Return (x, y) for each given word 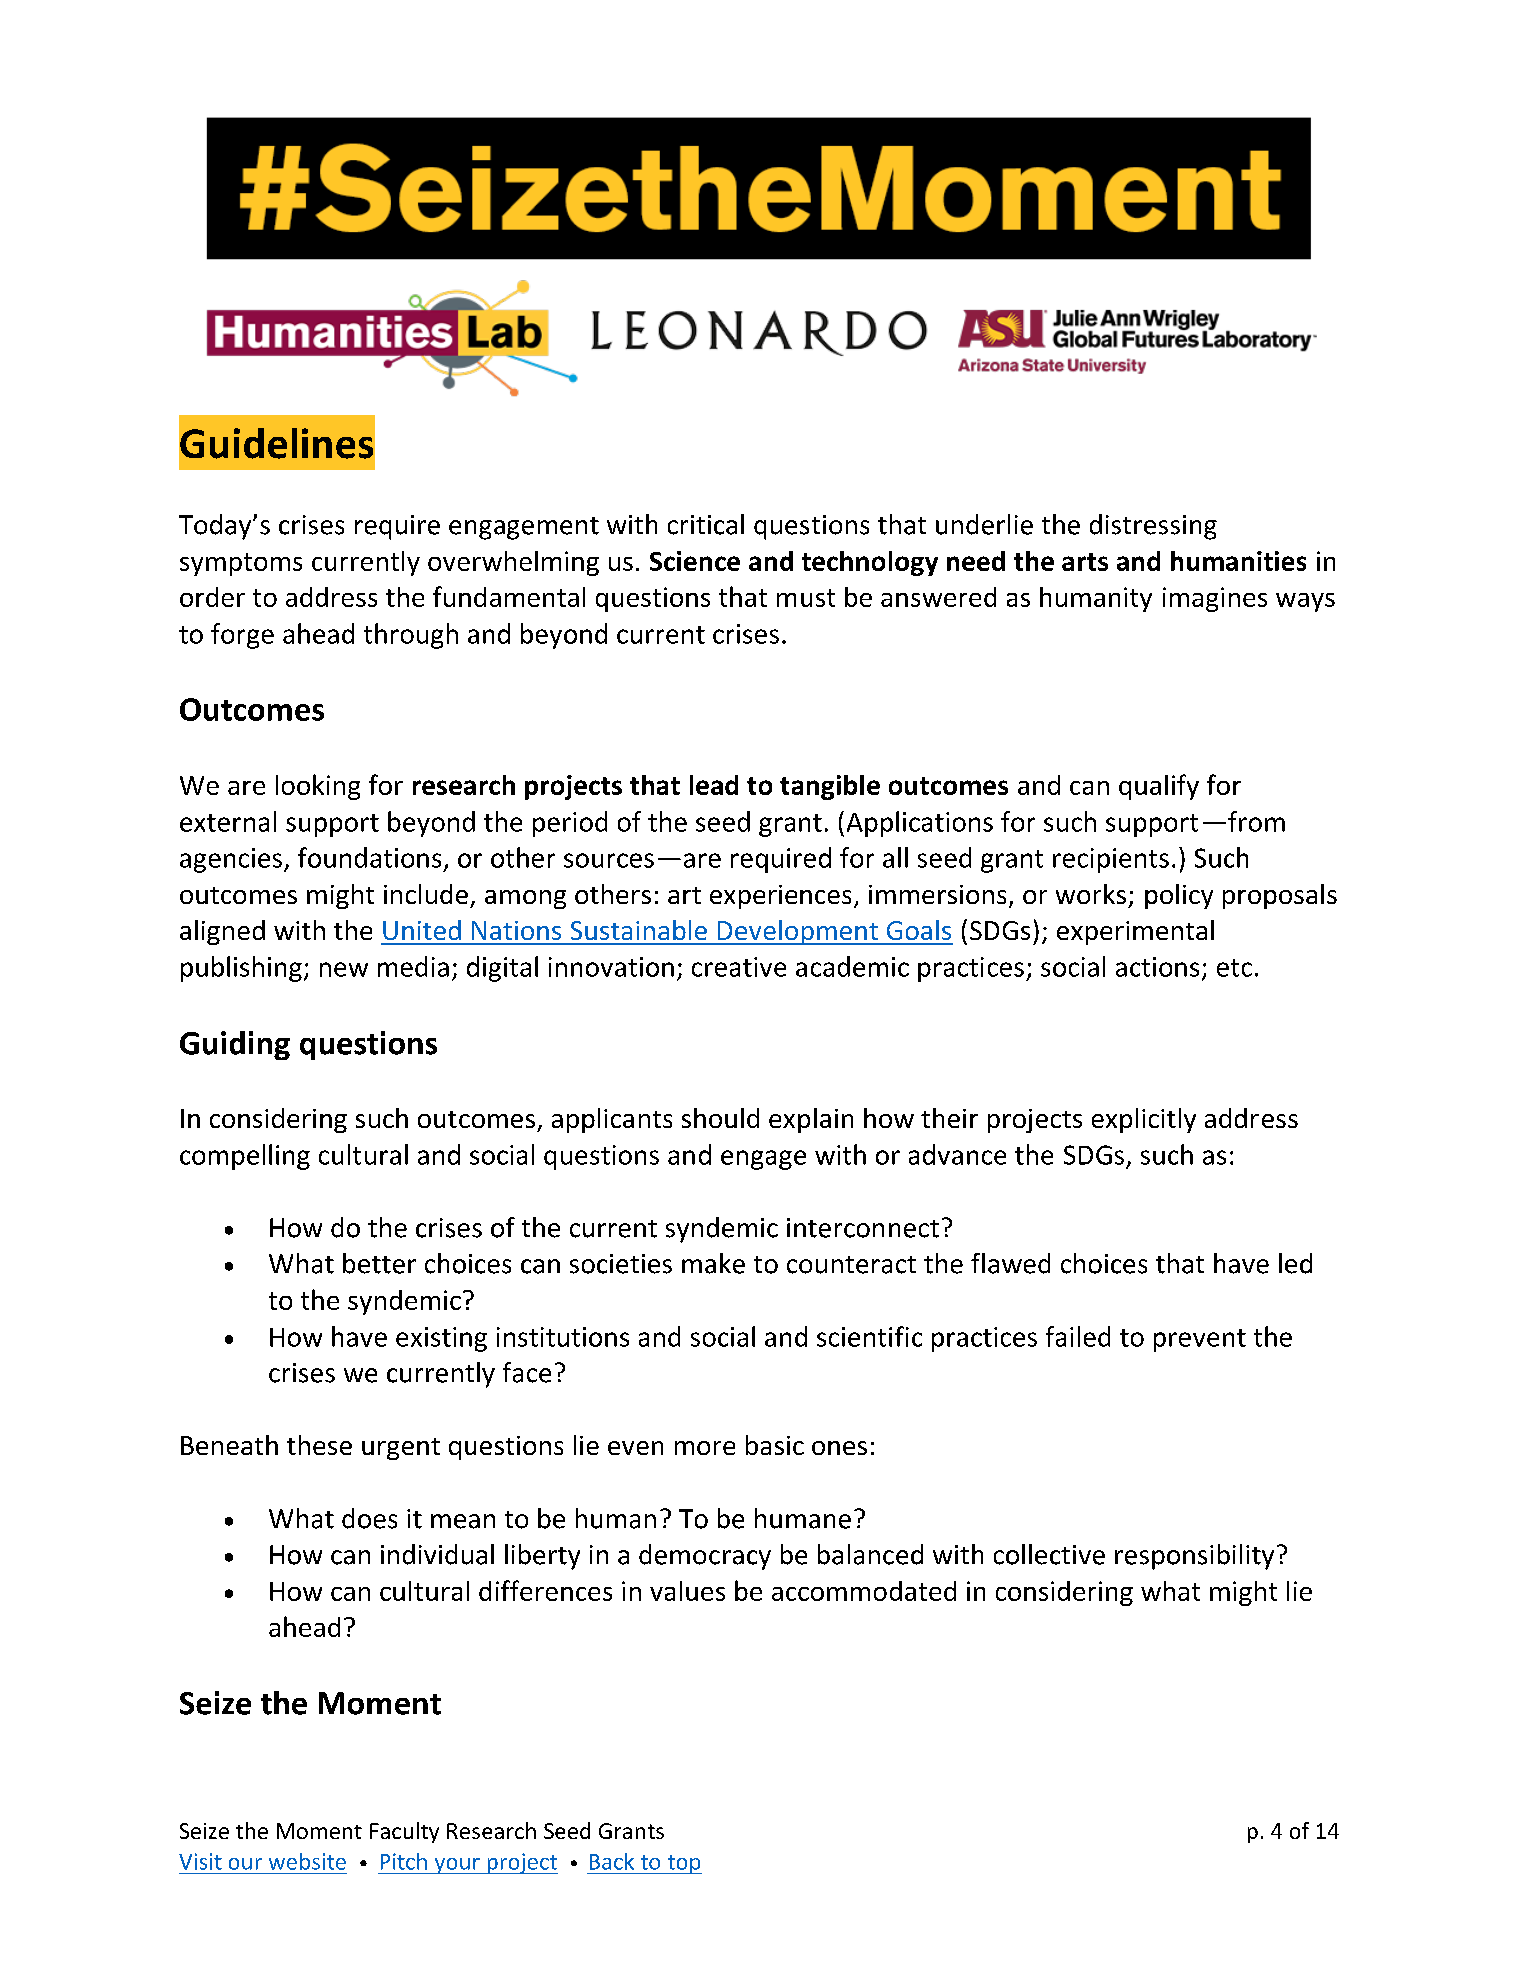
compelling (245, 1157)
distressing (1153, 527)
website (307, 1861)
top (683, 1864)
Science (695, 561)
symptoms (241, 564)
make (713, 1263)
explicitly (1144, 1120)
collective (1049, 1554)
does (369, 1518)
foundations (369, 857)
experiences (780, 897)
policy (1179, 896)
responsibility (1194, 1557)
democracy (705, 1557)
